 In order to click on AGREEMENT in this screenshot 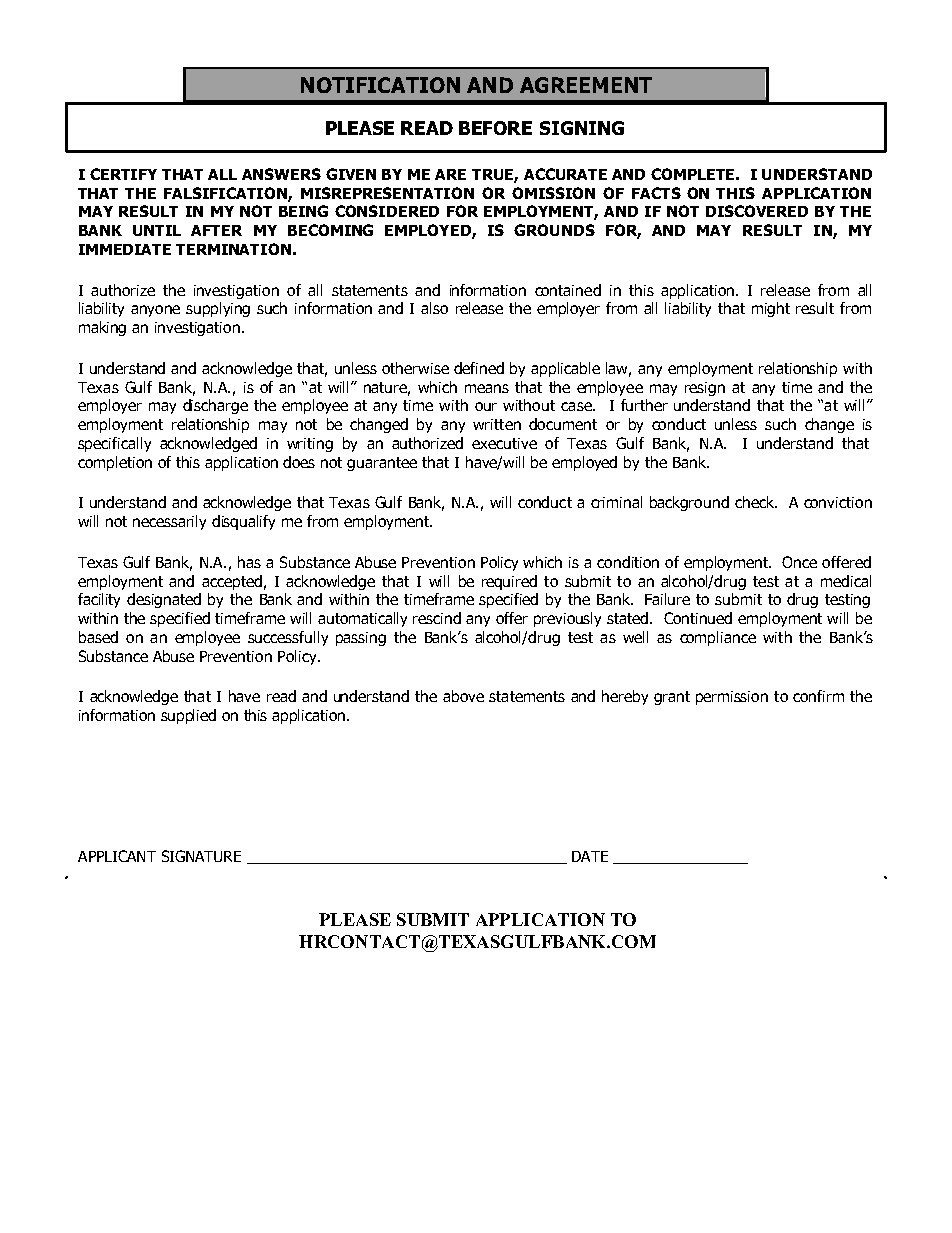, I will do `click(586, 85)`.
